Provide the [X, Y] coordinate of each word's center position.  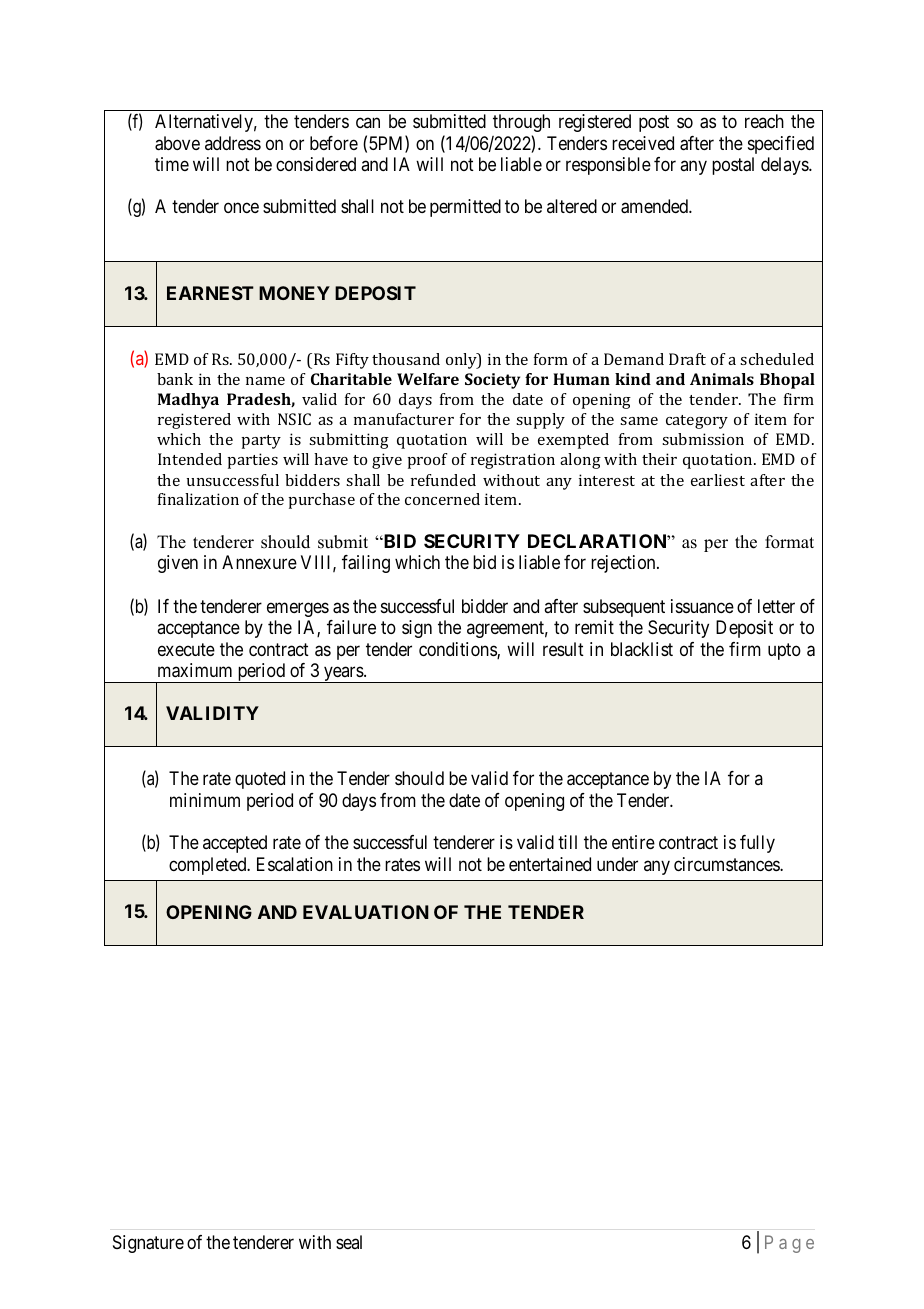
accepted [235, 844]
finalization [198, 499]
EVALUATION [366, 912]
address [233, 143]
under [617, 864]
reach [764, 121]
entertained [550, 864]
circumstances [727, 864]
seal [349, 1242]
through [521, 123]
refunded [443, 480]
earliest [718, 480]
